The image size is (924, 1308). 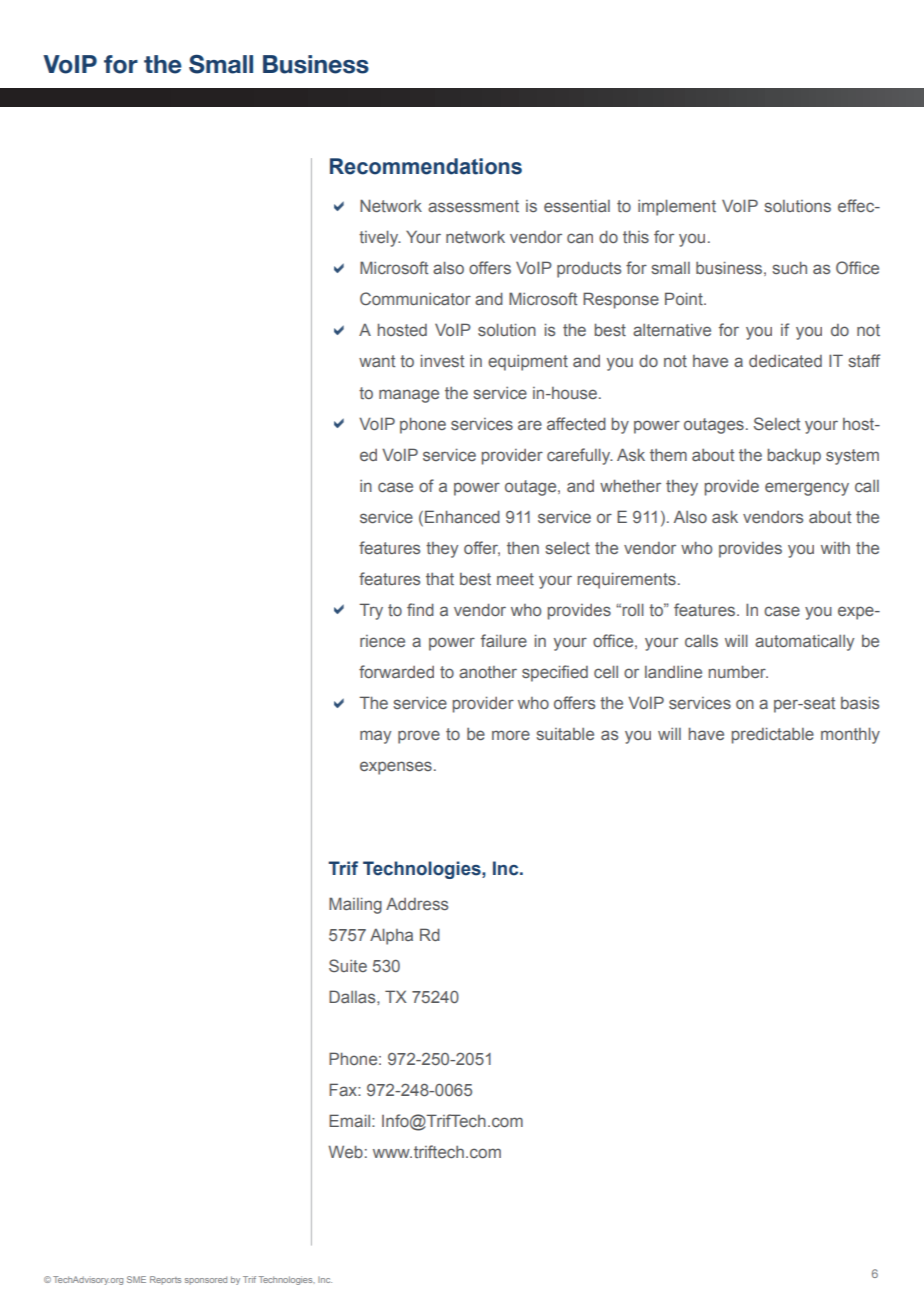 What do you see at coordinates (473, 206) in the document?
I see `assessment` at bounding box center [473, 206].
